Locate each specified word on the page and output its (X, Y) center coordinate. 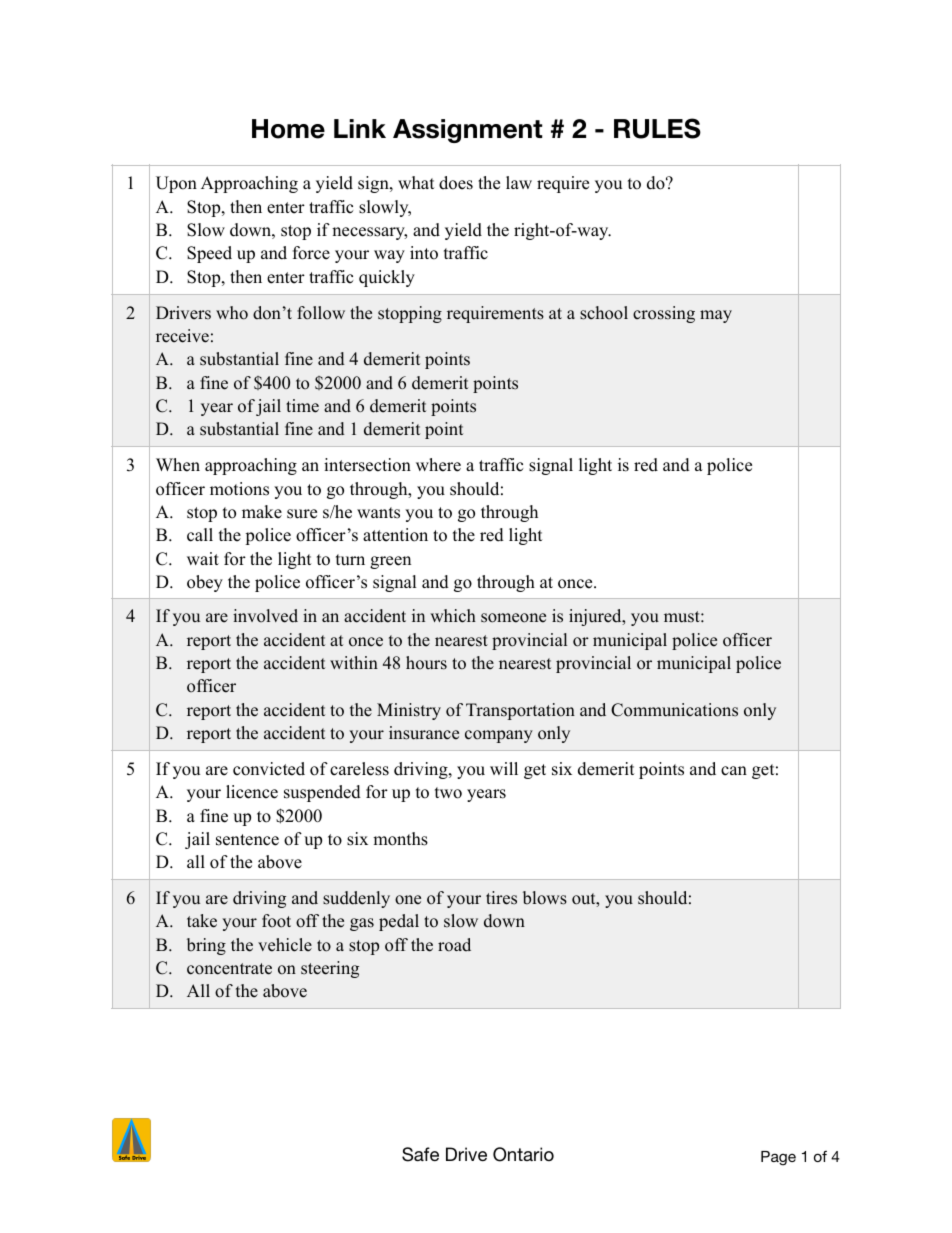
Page (778, 1158)
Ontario (523, 1154)
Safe (420, 1154)
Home (288, 129)
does (456, 183)
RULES (657, 128)
